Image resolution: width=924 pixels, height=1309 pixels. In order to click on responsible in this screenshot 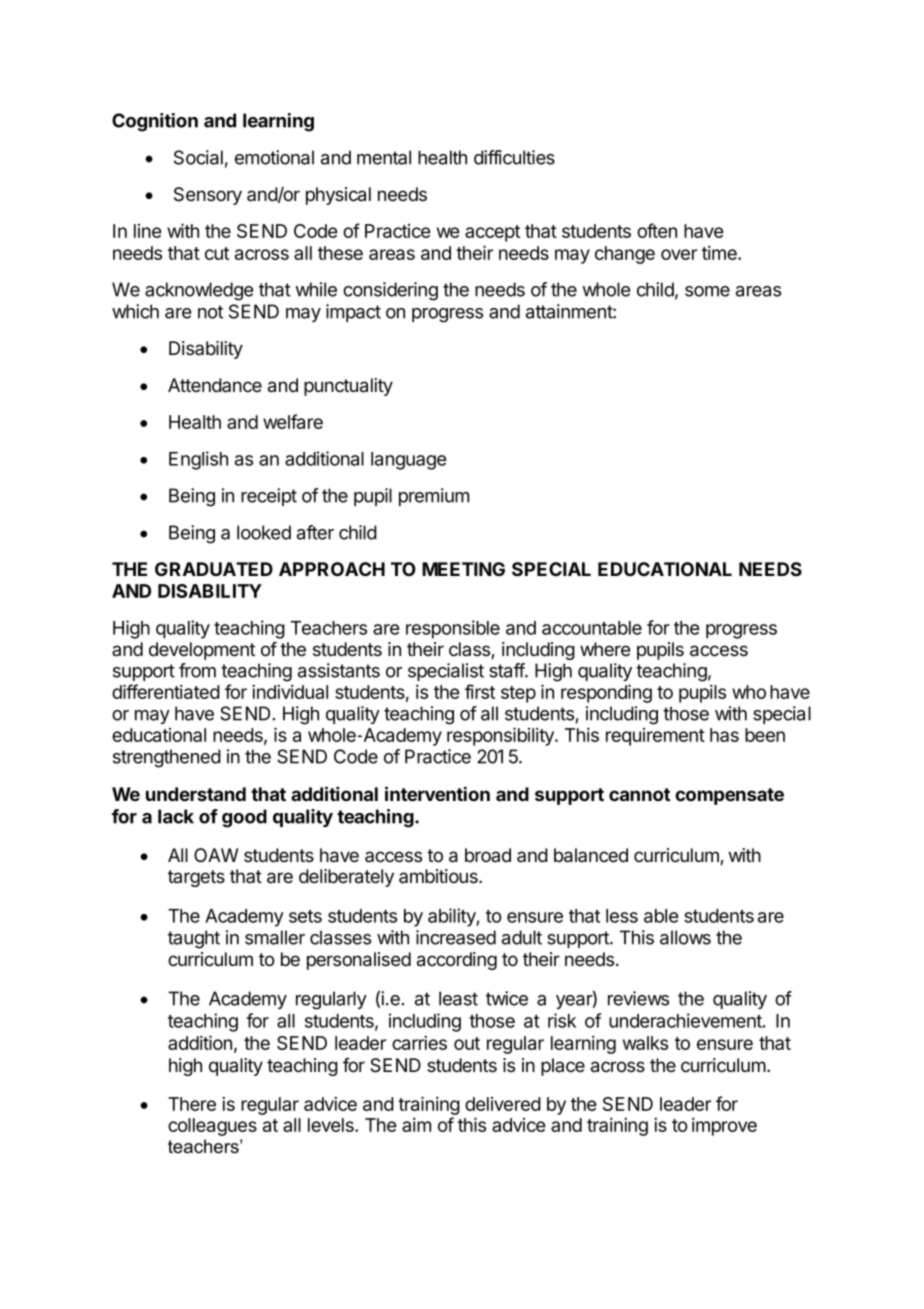, I will do `click(453, 629)`.
